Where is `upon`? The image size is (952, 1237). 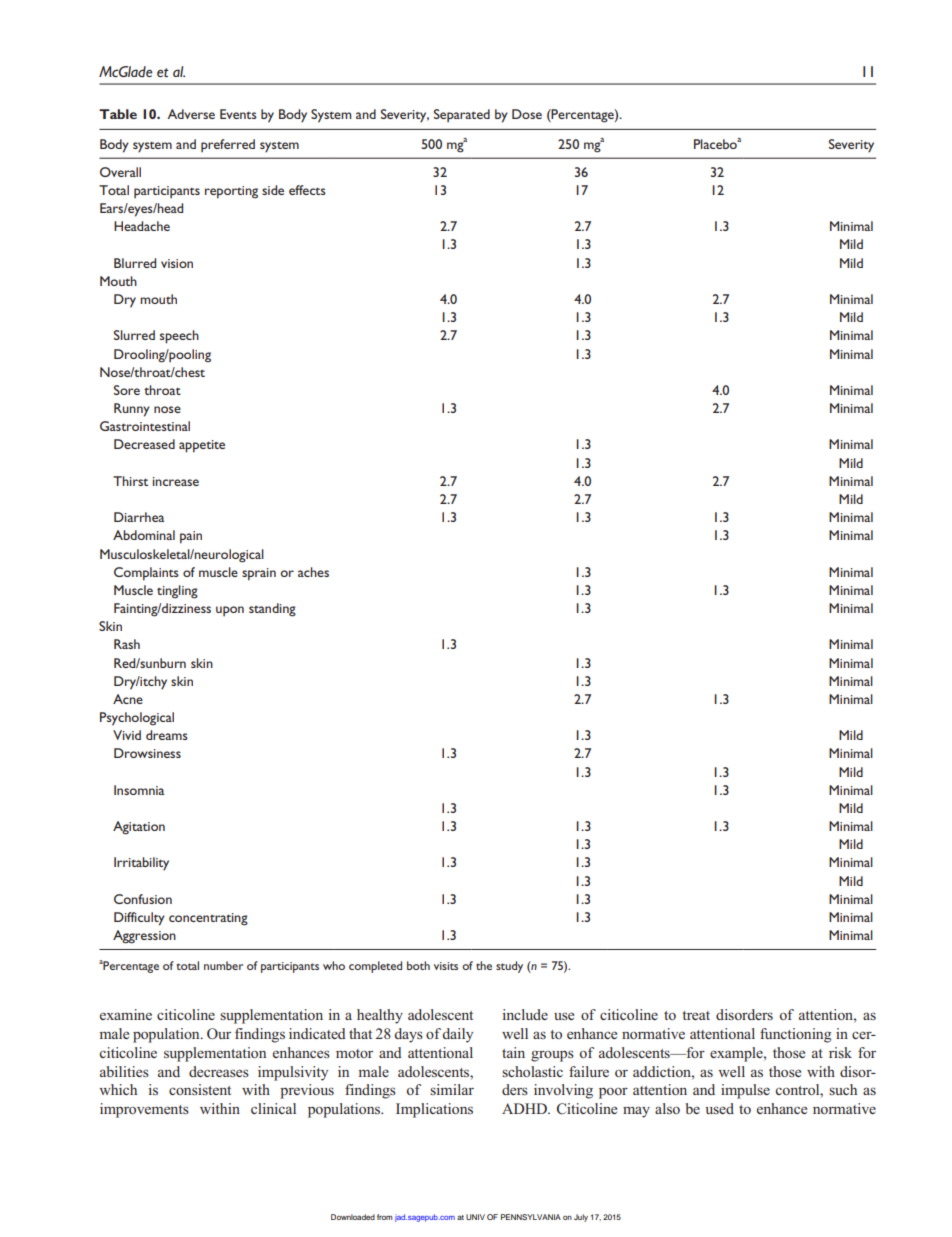
upon is located at coordinates (230, 611).
